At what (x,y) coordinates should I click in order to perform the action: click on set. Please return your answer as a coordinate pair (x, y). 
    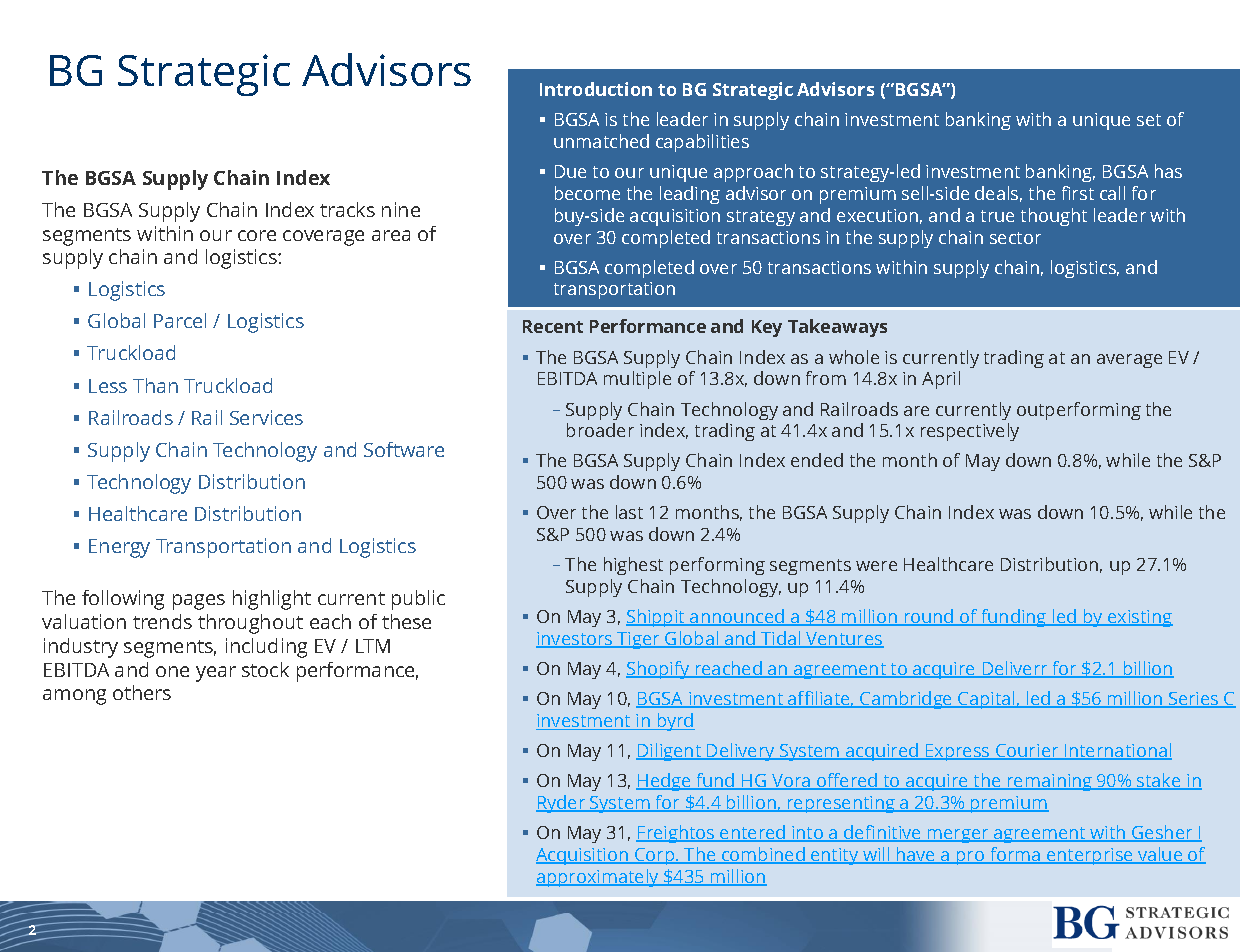
    Looking at the image, I should click on (1149, 120).
